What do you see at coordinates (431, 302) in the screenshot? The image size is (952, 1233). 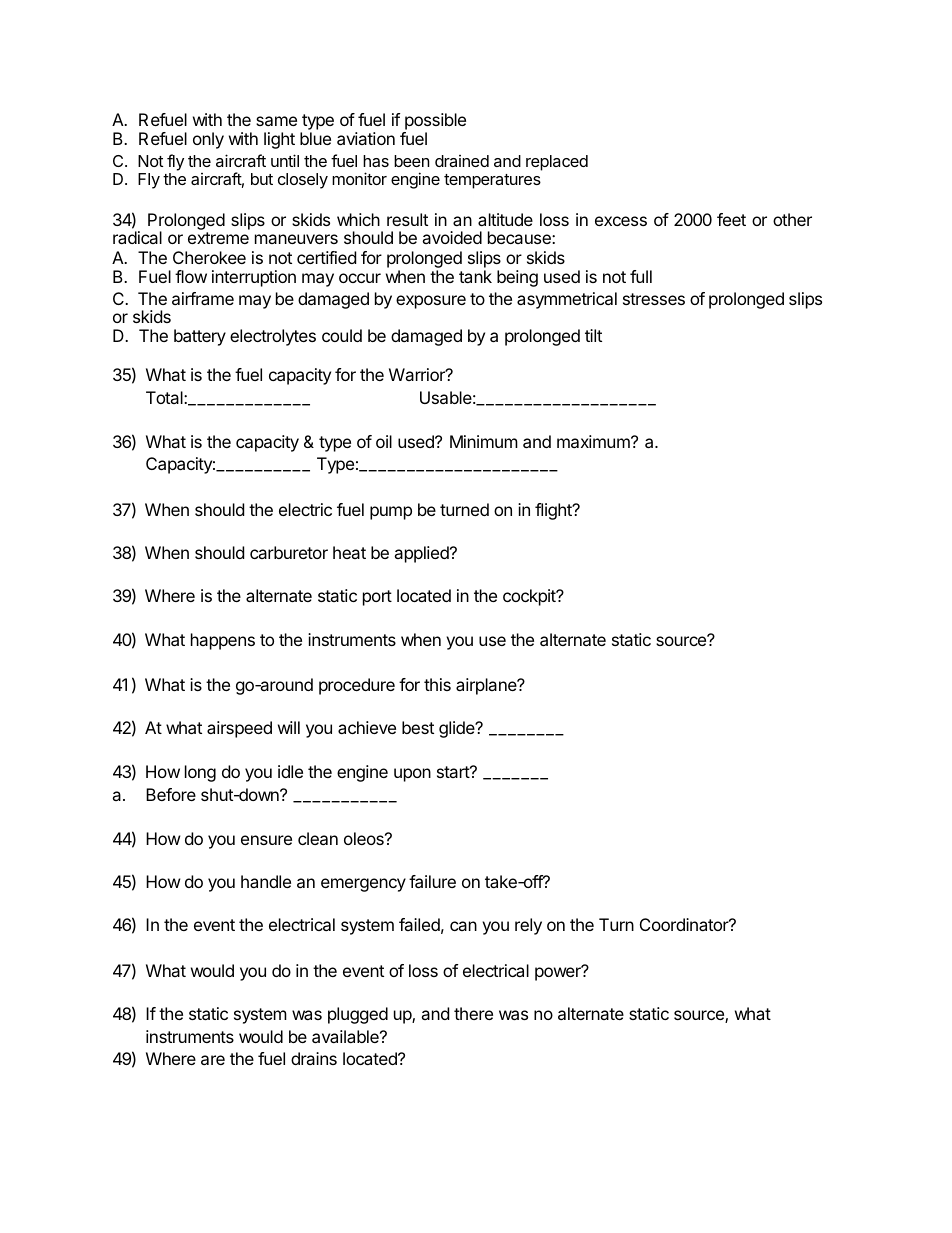 I see `exposure` at bounding box center [431, 302].
